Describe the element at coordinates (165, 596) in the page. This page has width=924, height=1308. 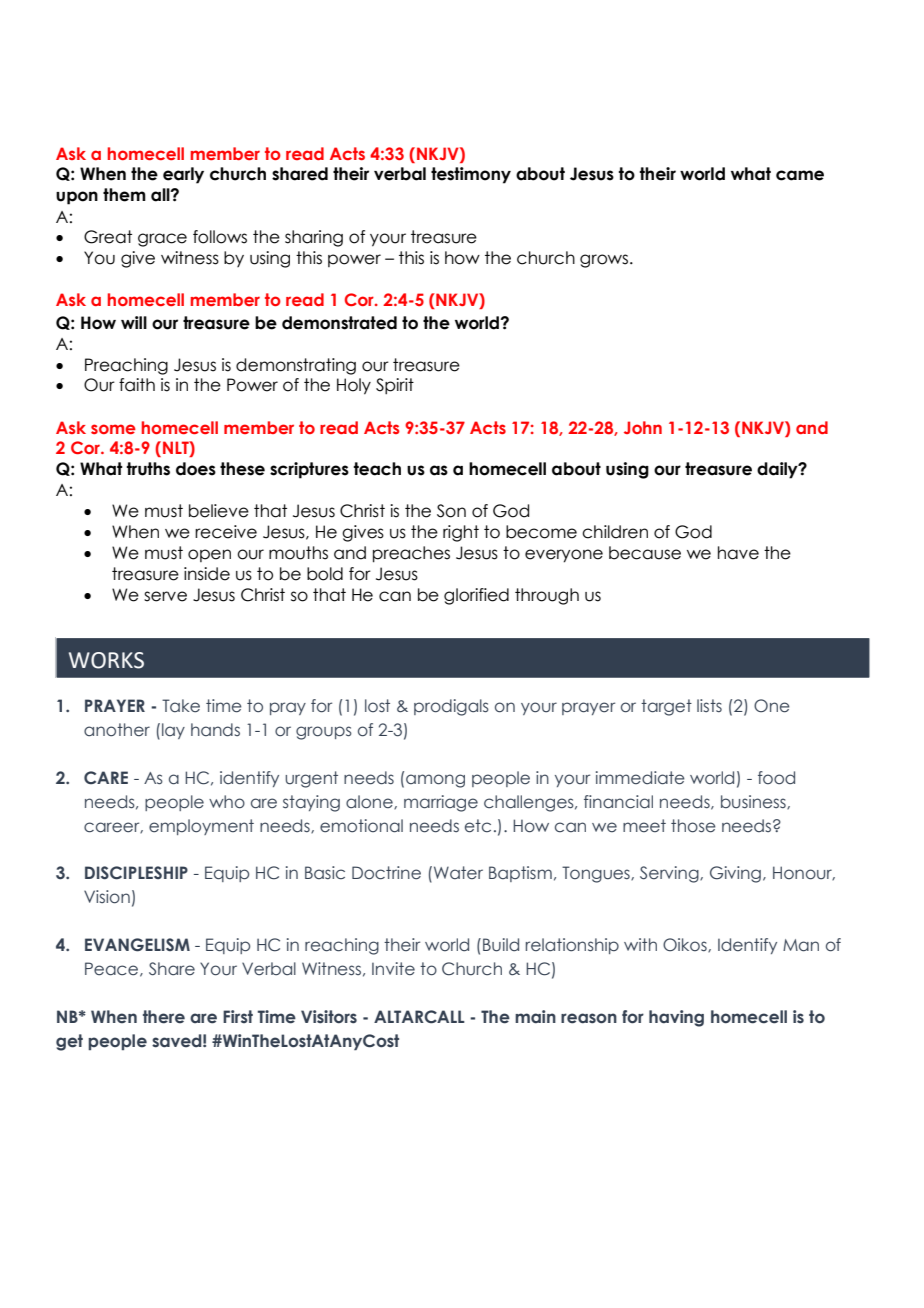
I see `serve` at that location.
